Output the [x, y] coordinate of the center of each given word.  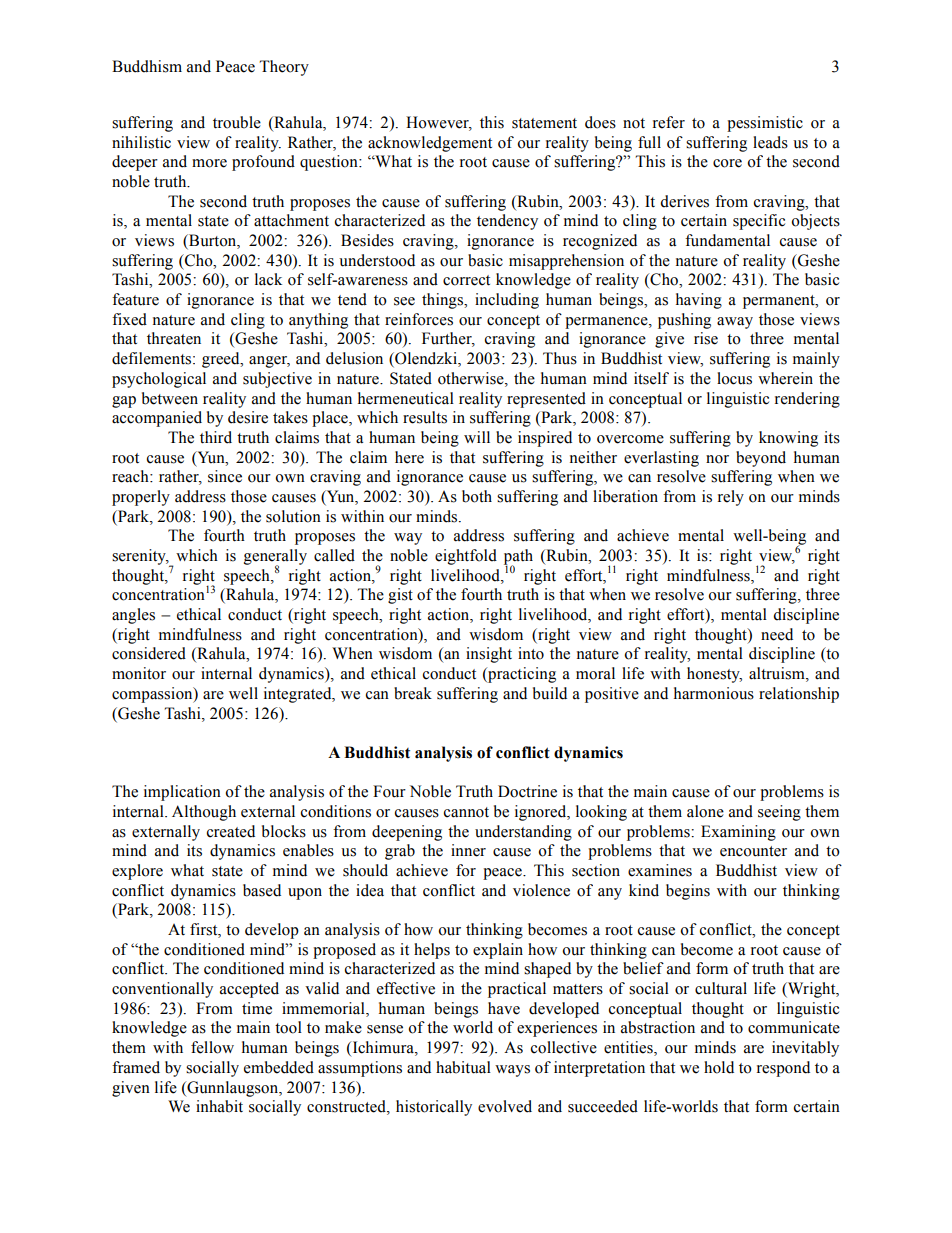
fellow [212, 1047]
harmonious [714, 693]
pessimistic [765, 124]
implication [182, 793]
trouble [237, 122]
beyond [761, 459]
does [600, 122]
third [216, 437]
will [477, 437]
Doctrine [527, 791]
